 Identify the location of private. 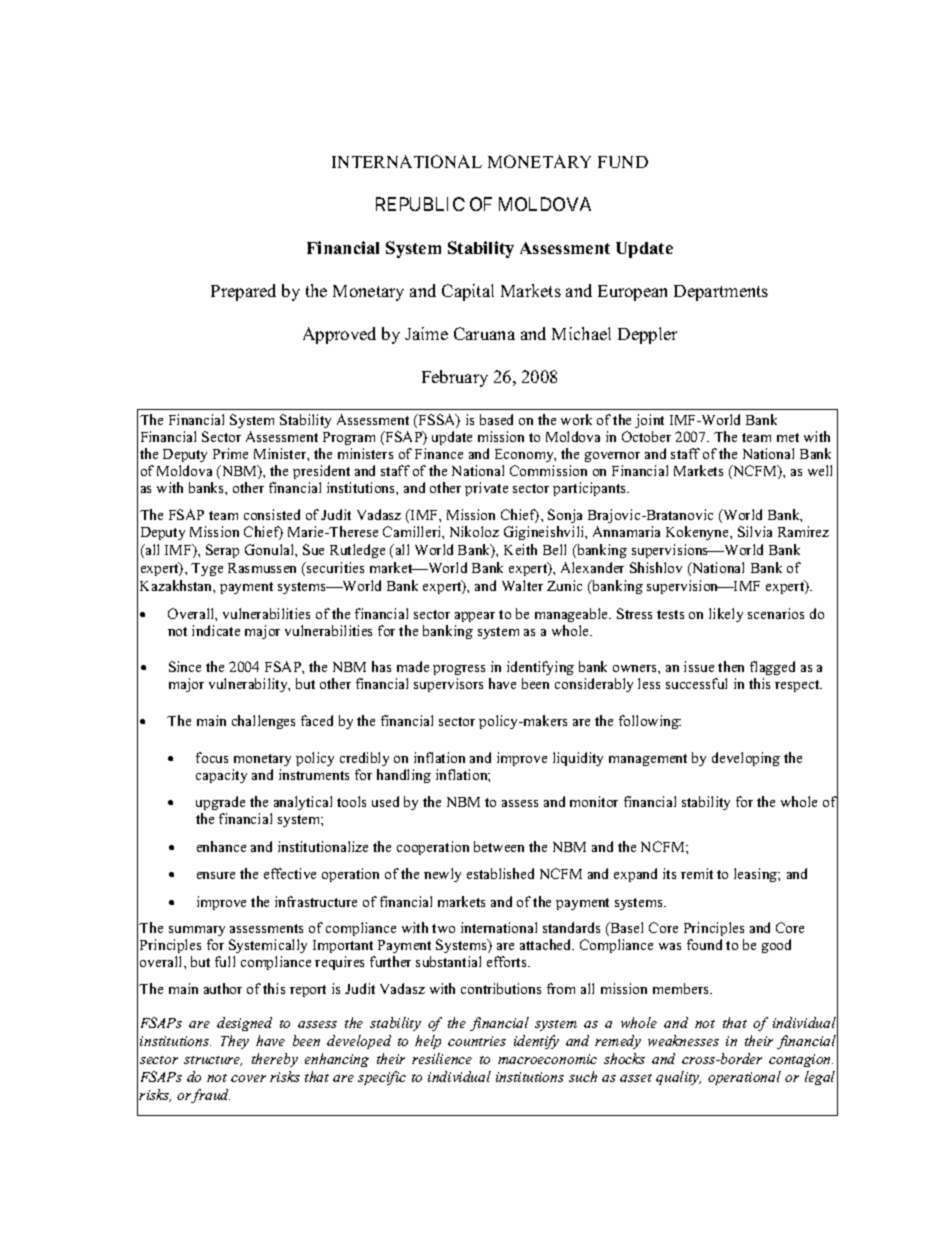
(486, 489).
